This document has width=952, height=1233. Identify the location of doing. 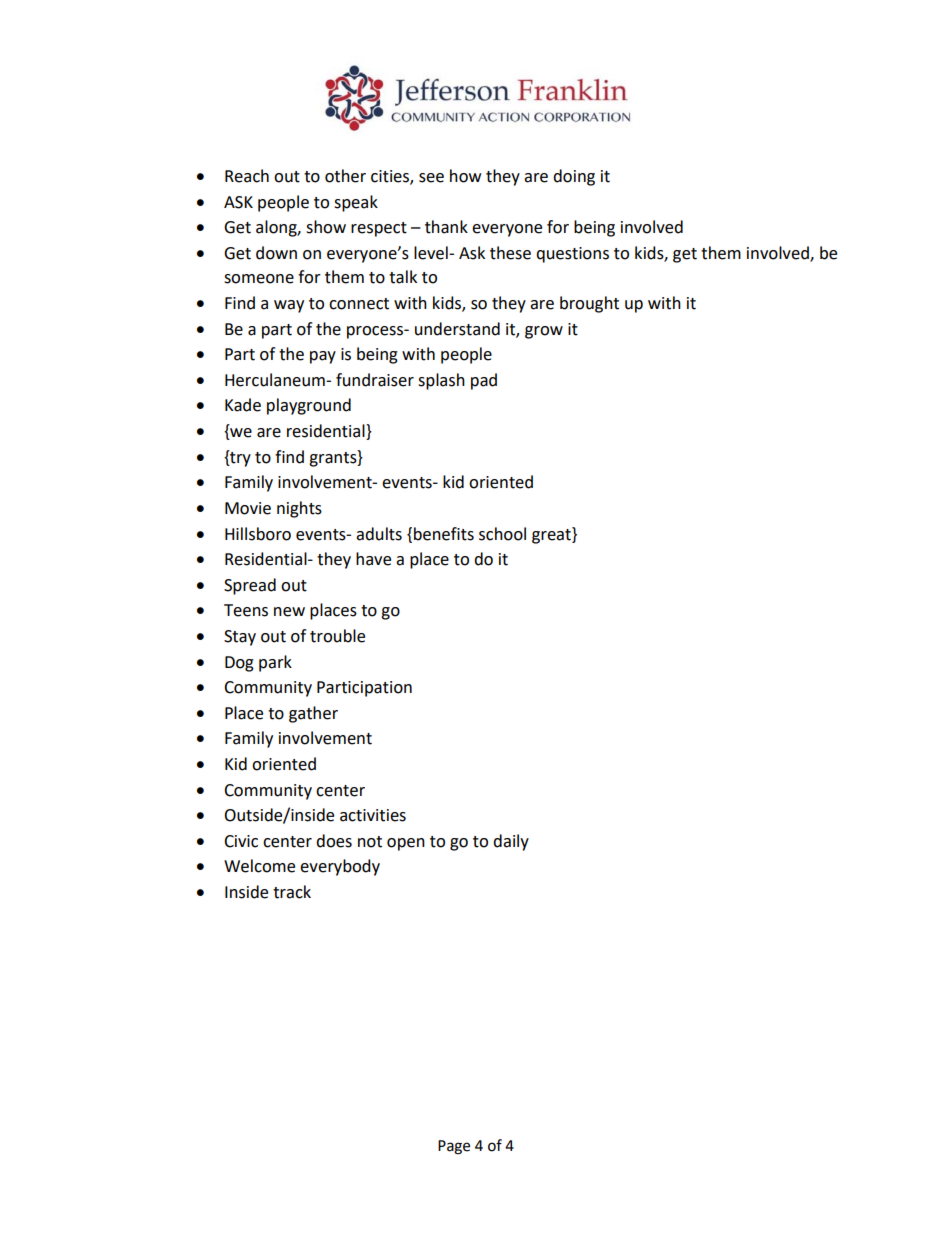
(574, 177).
